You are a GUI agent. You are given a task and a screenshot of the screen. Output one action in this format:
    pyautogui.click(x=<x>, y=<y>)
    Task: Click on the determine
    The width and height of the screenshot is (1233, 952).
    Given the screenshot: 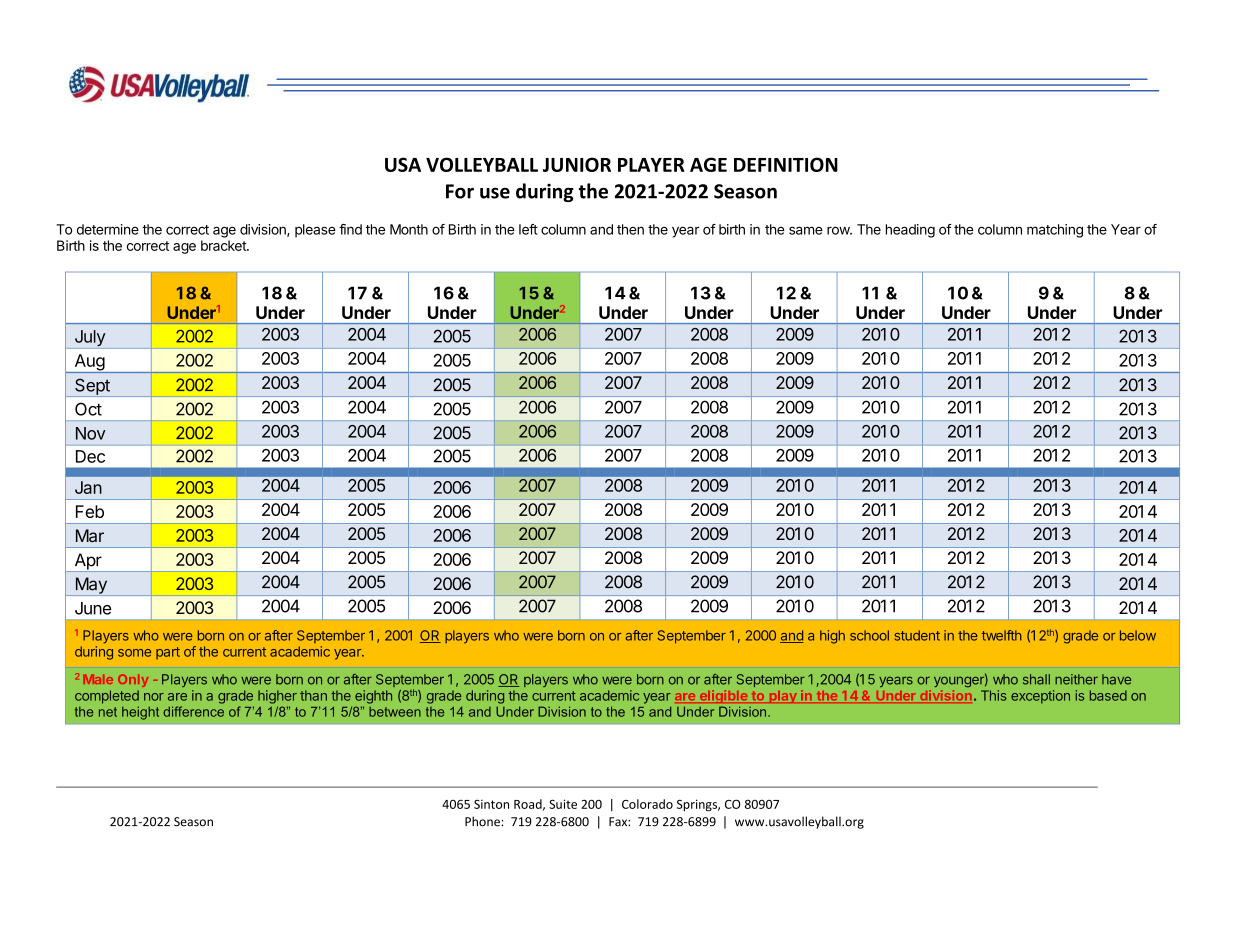 What is the action you would take?
    pyautogui.click(x=108, y=229)
